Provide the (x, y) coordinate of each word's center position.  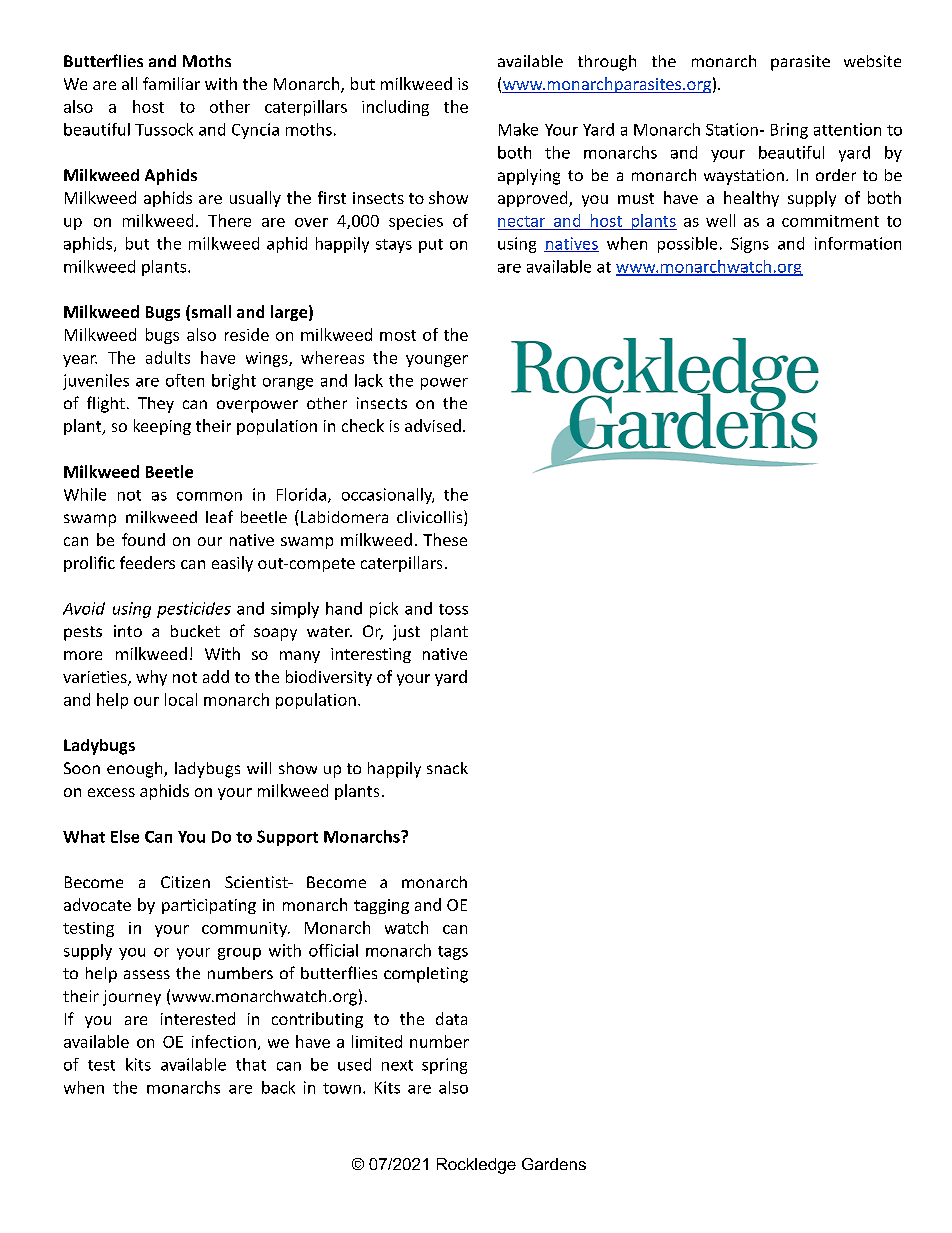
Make (518, 129)
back (278, 1087)
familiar (171, 83)
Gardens (554, 1164)
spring (444, 1066)
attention (847, 129)
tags (453, 953)
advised (433, 425)
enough (136, 770)
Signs (750, 245)
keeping (162, 427)
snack (447, 768)
